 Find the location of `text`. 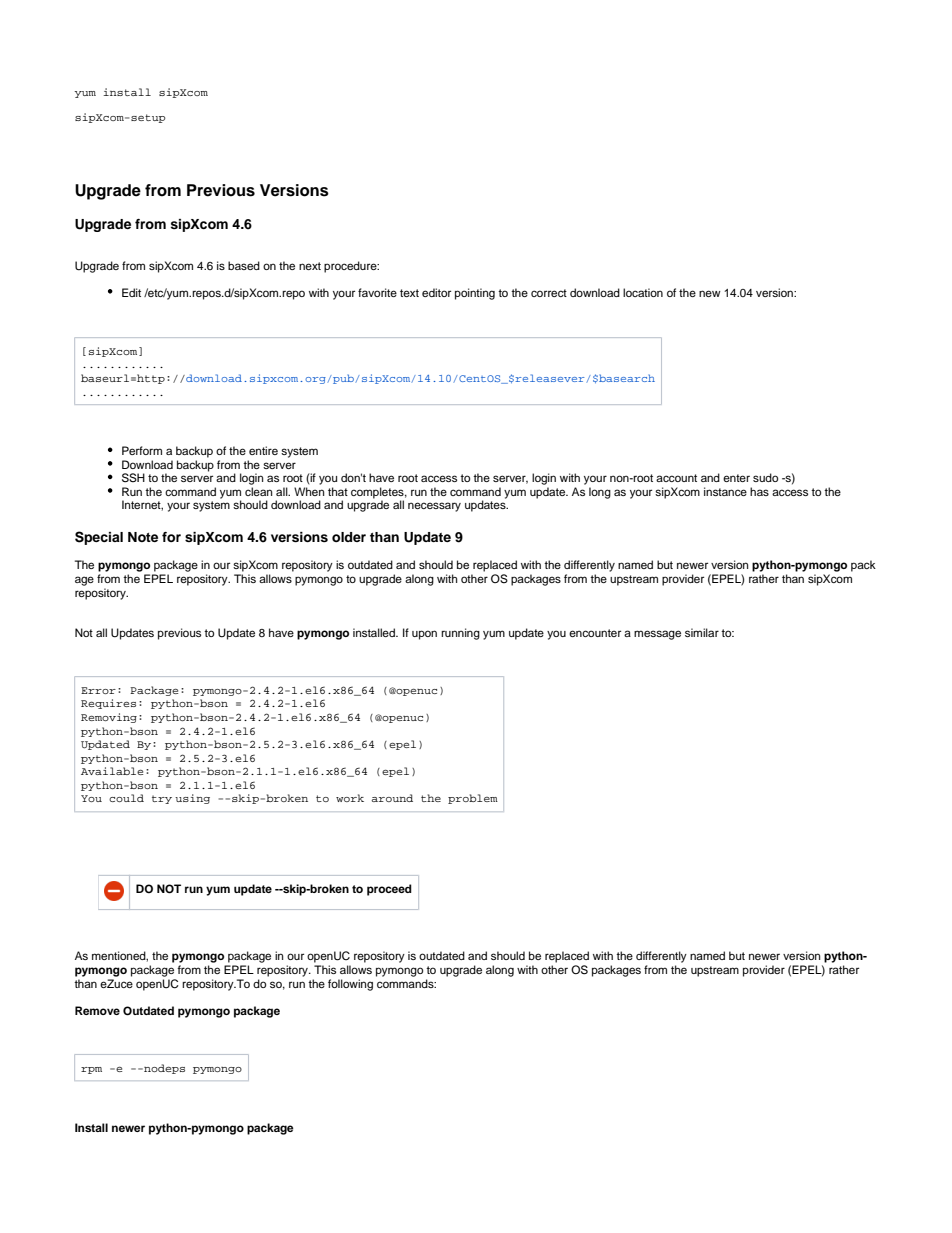

text is located at coordinates (409, 293).
